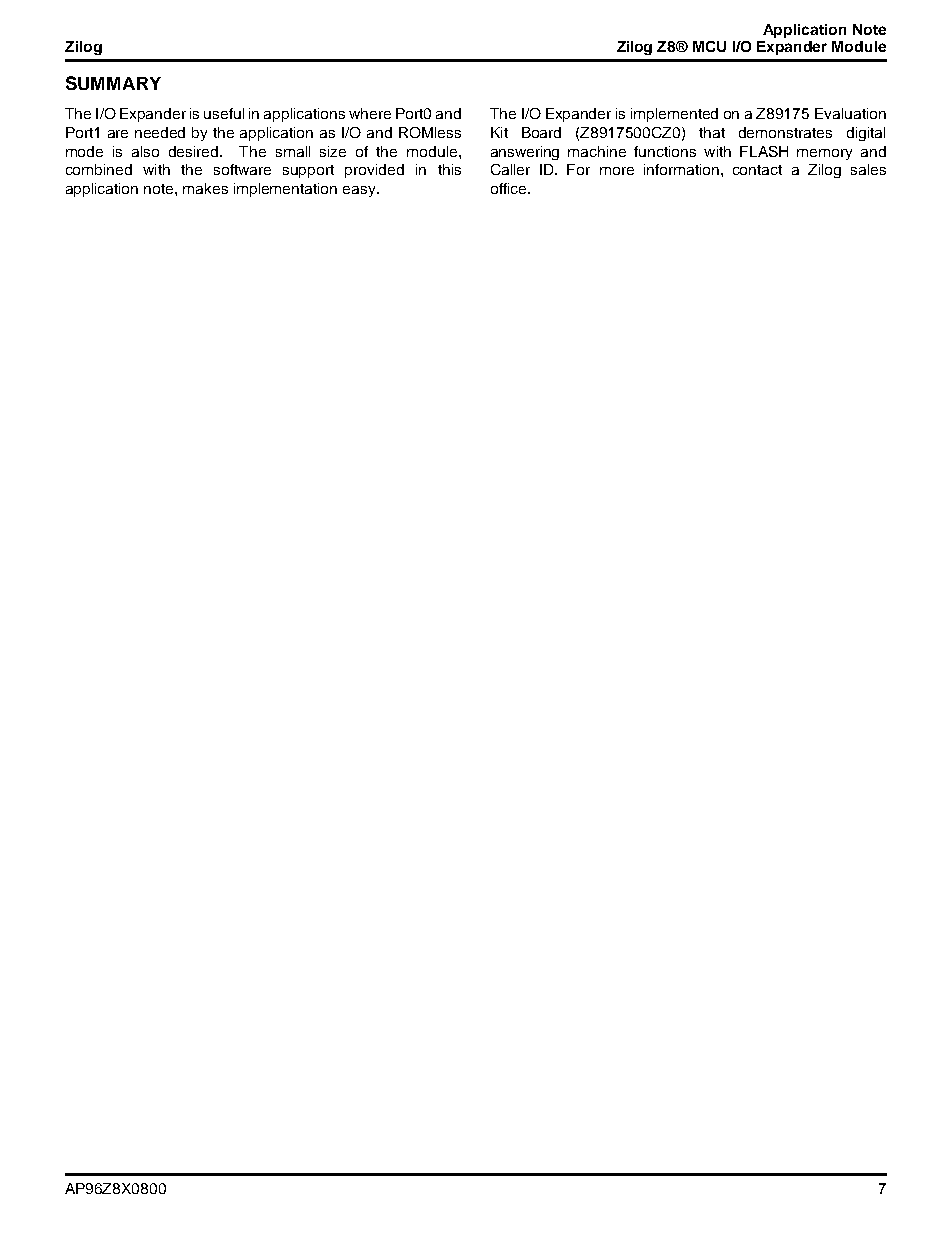  I want to click on SUMMARY, so click(113, 83).
